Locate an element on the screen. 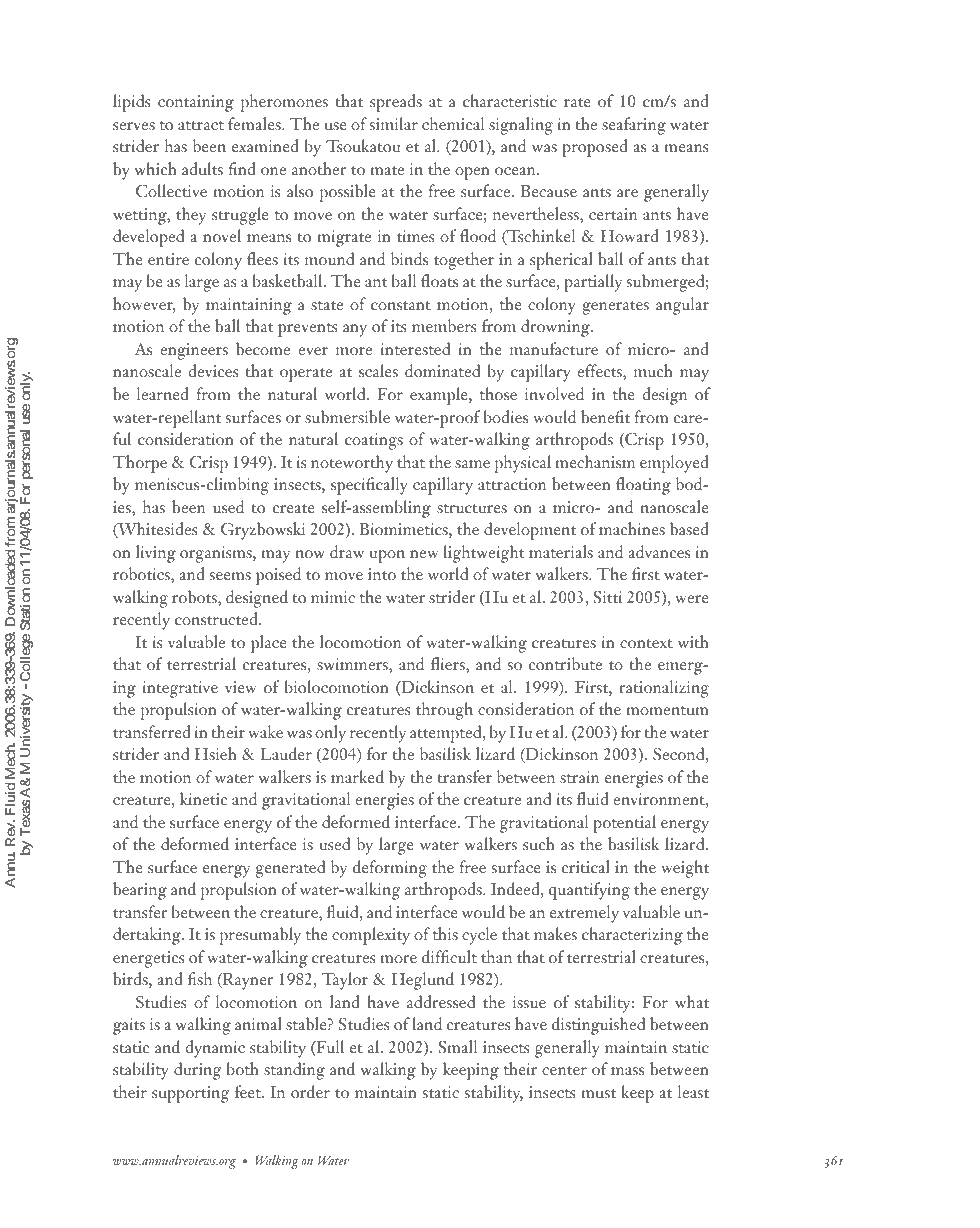 Image resolution: width=980 pixels, height=1228 pixels. deforming is located at coordinates (390, 869).
